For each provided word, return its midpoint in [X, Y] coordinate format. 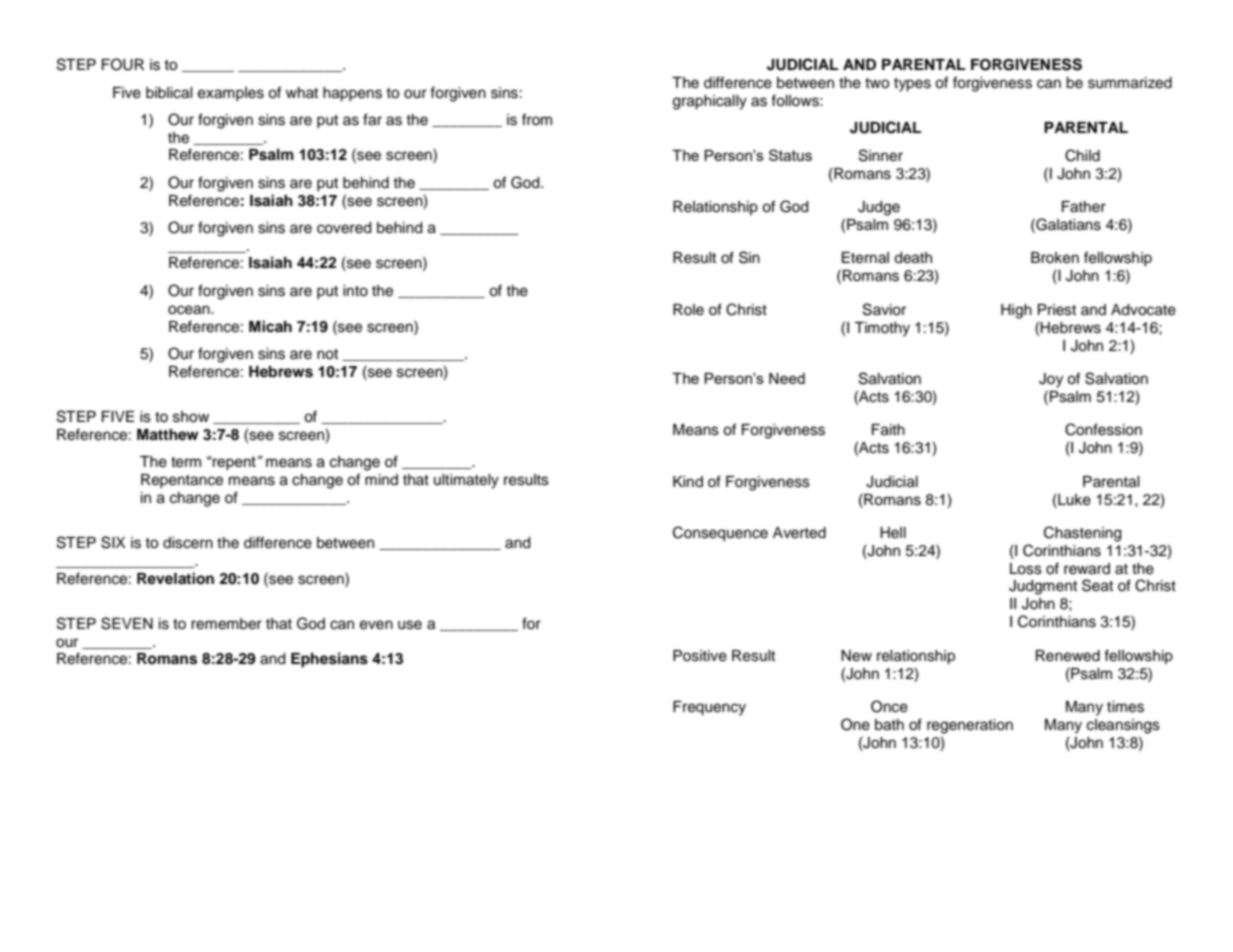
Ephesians [329, 660]
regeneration [970, 726]
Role [688, 310]
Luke [1073, 499]
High [1016, 311]
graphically [710, 102]
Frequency [709, 708]
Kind [688, 481]
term [186, 462]
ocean [190, 310]
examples [231, 94]
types [912, 85]
